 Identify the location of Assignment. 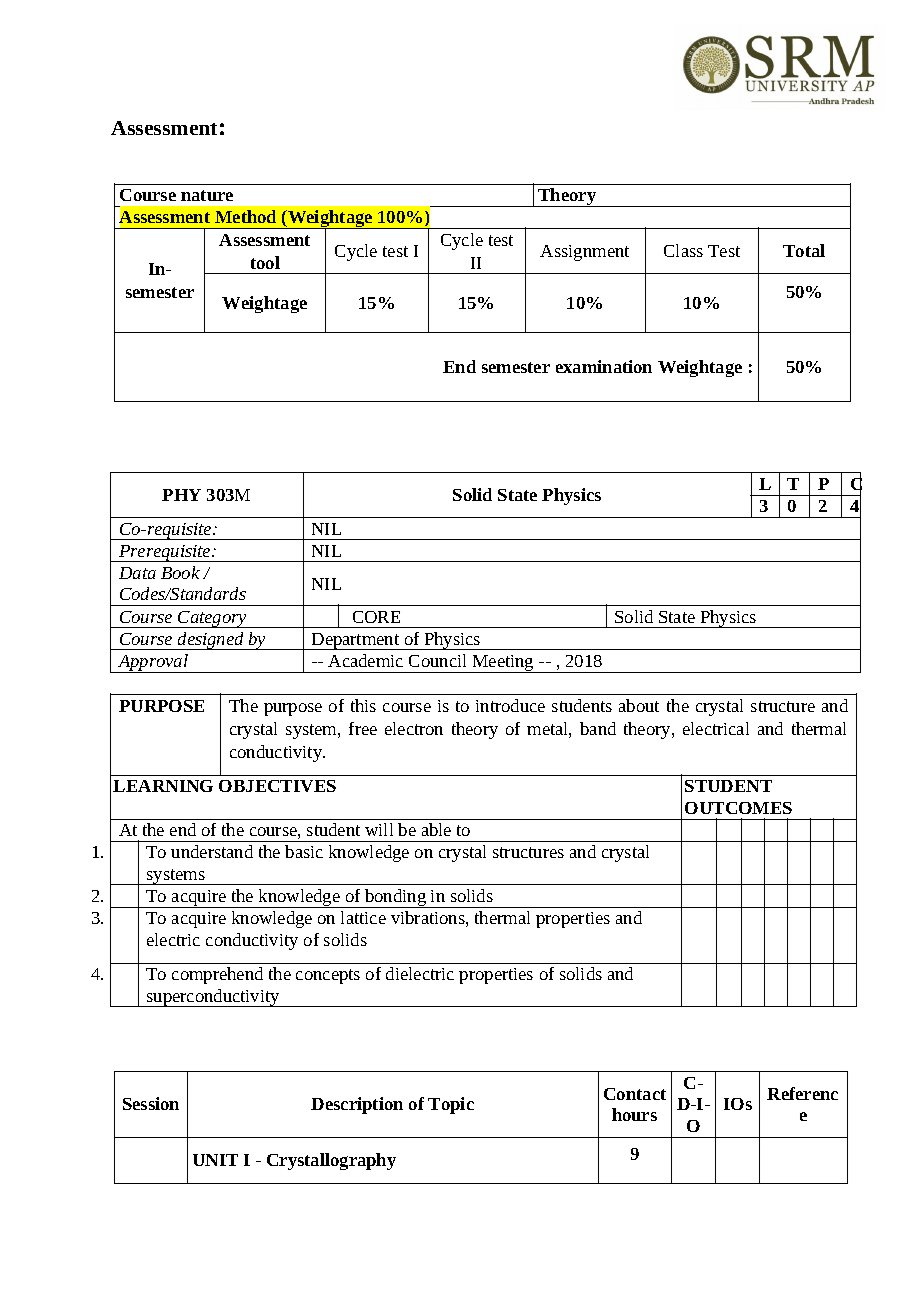
(584, 253).
